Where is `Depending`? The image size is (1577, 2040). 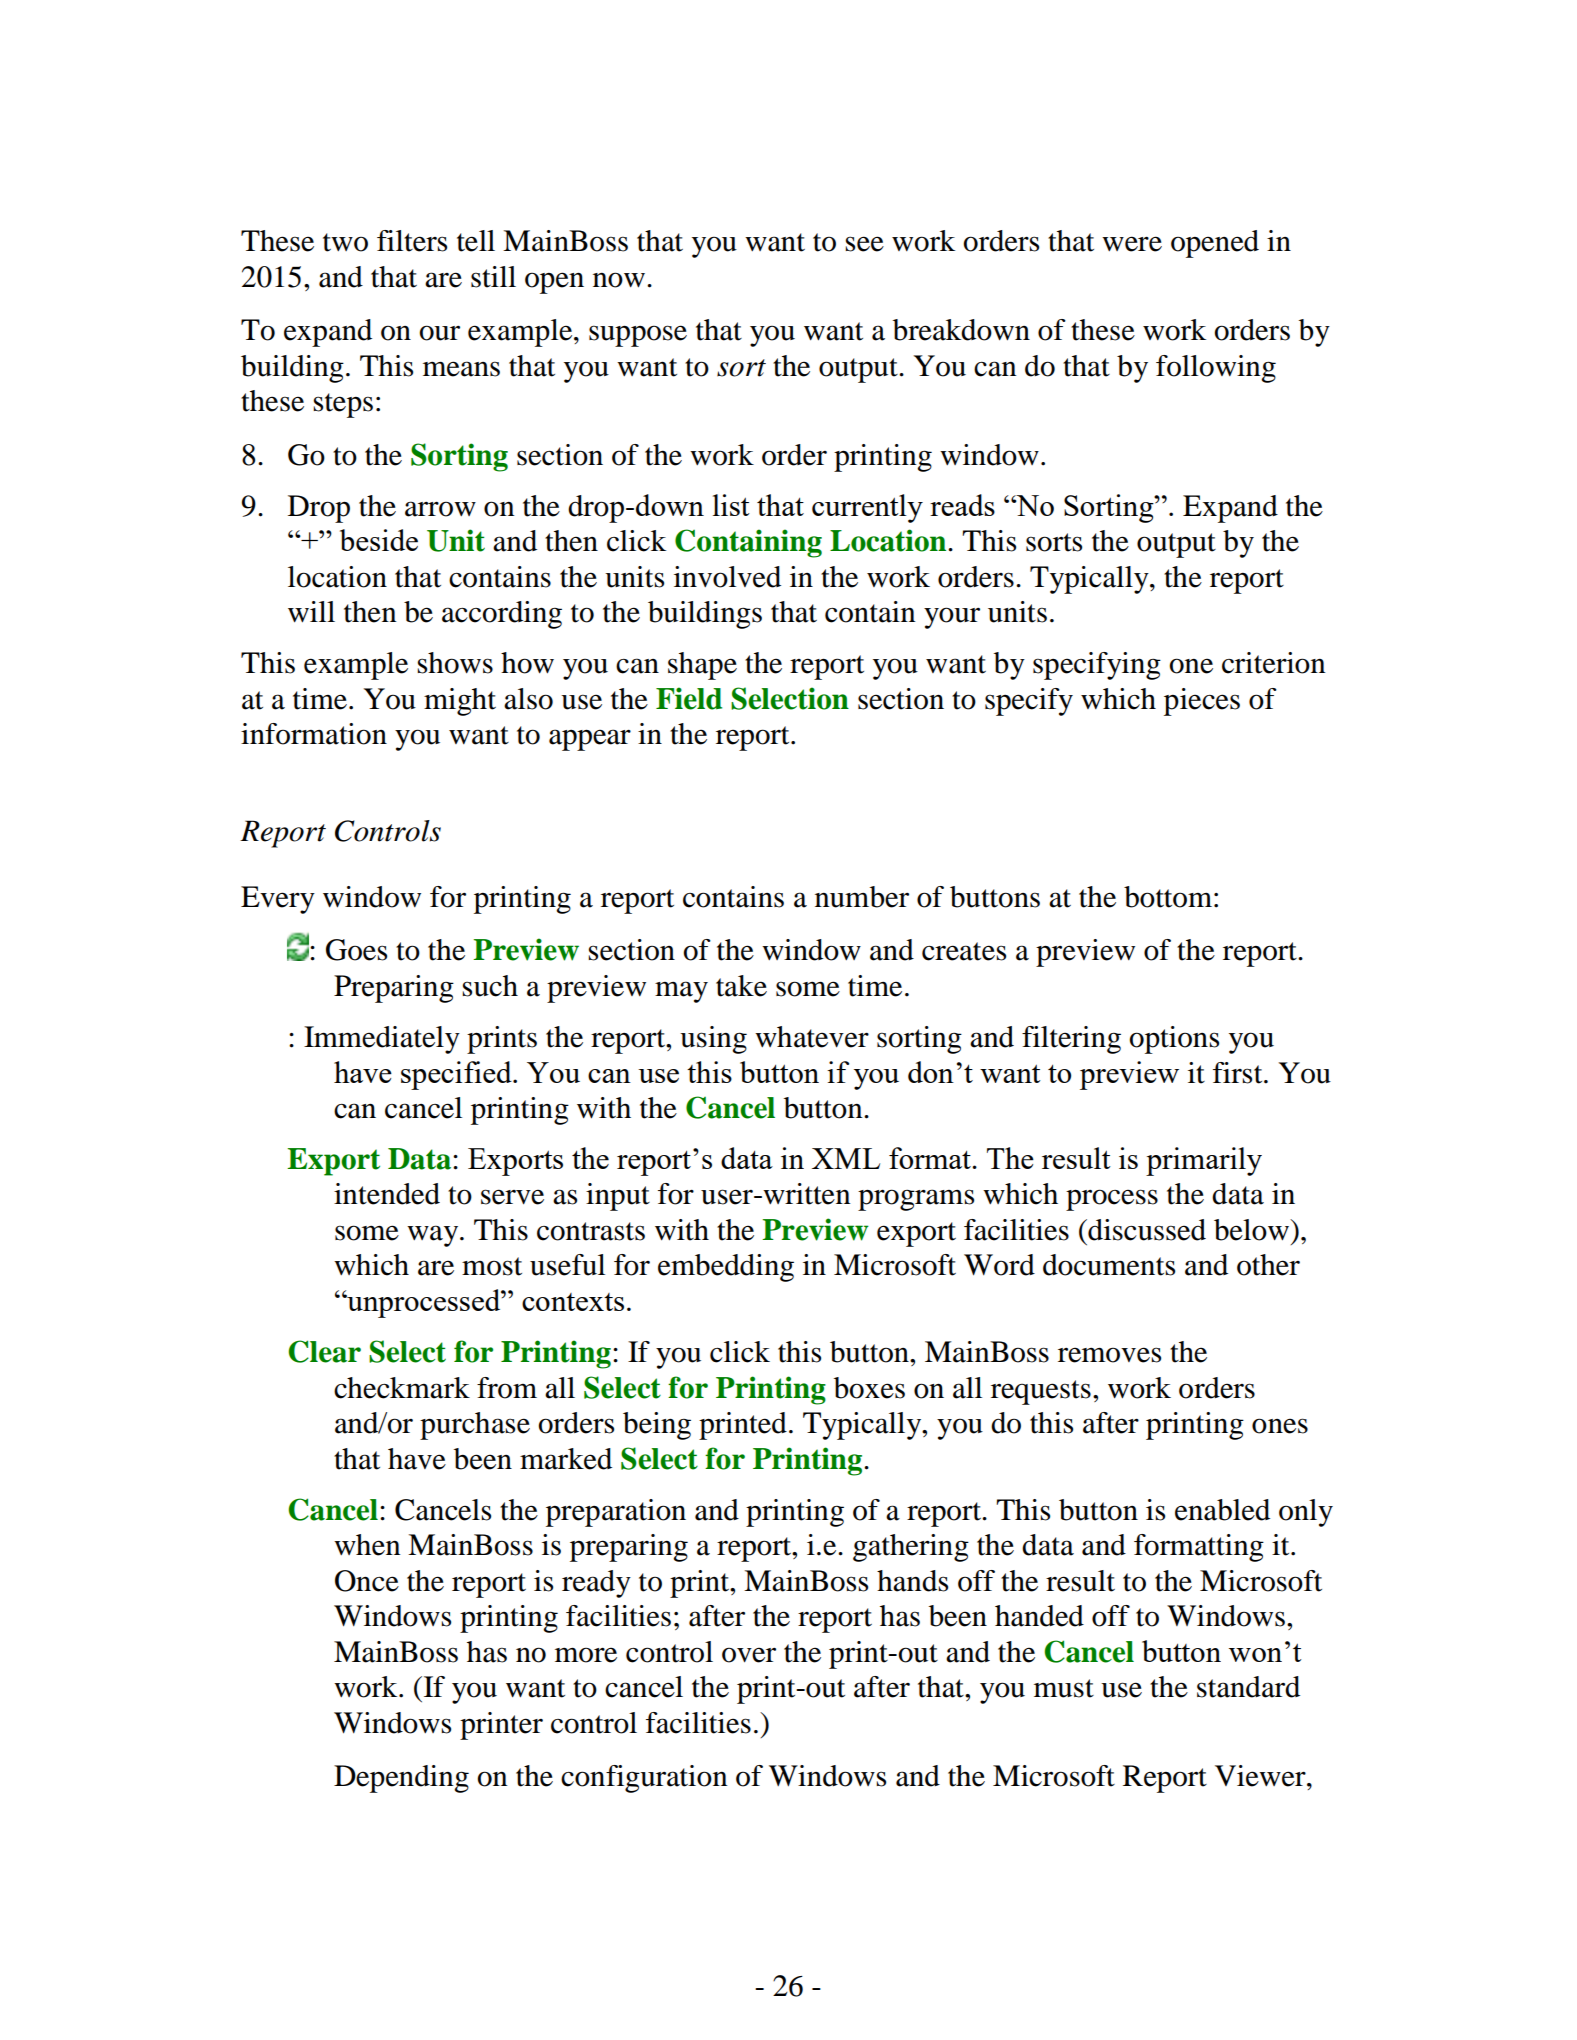 Depending is located at coordinates (401, 1779).
